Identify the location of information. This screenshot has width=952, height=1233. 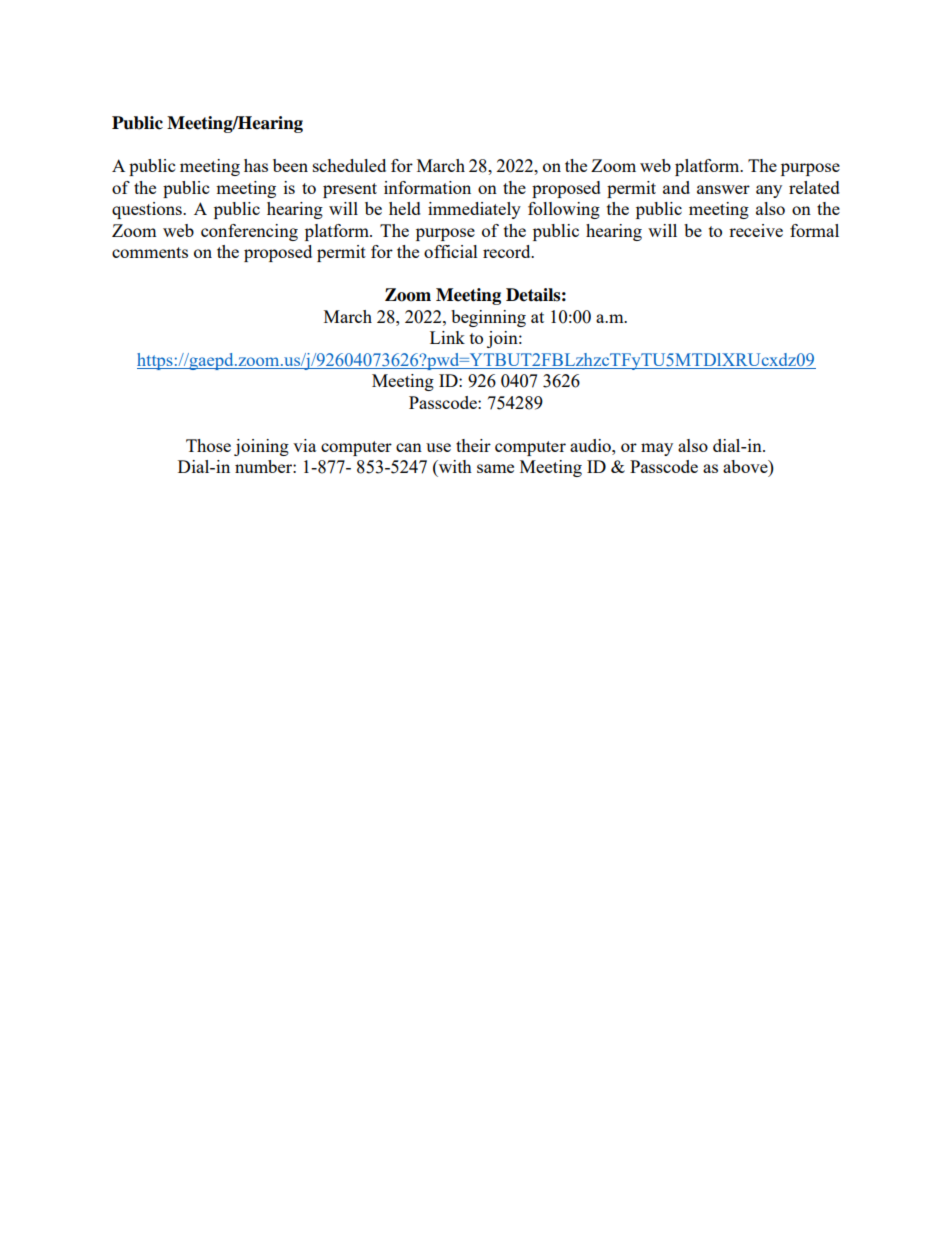
(427, 187).
